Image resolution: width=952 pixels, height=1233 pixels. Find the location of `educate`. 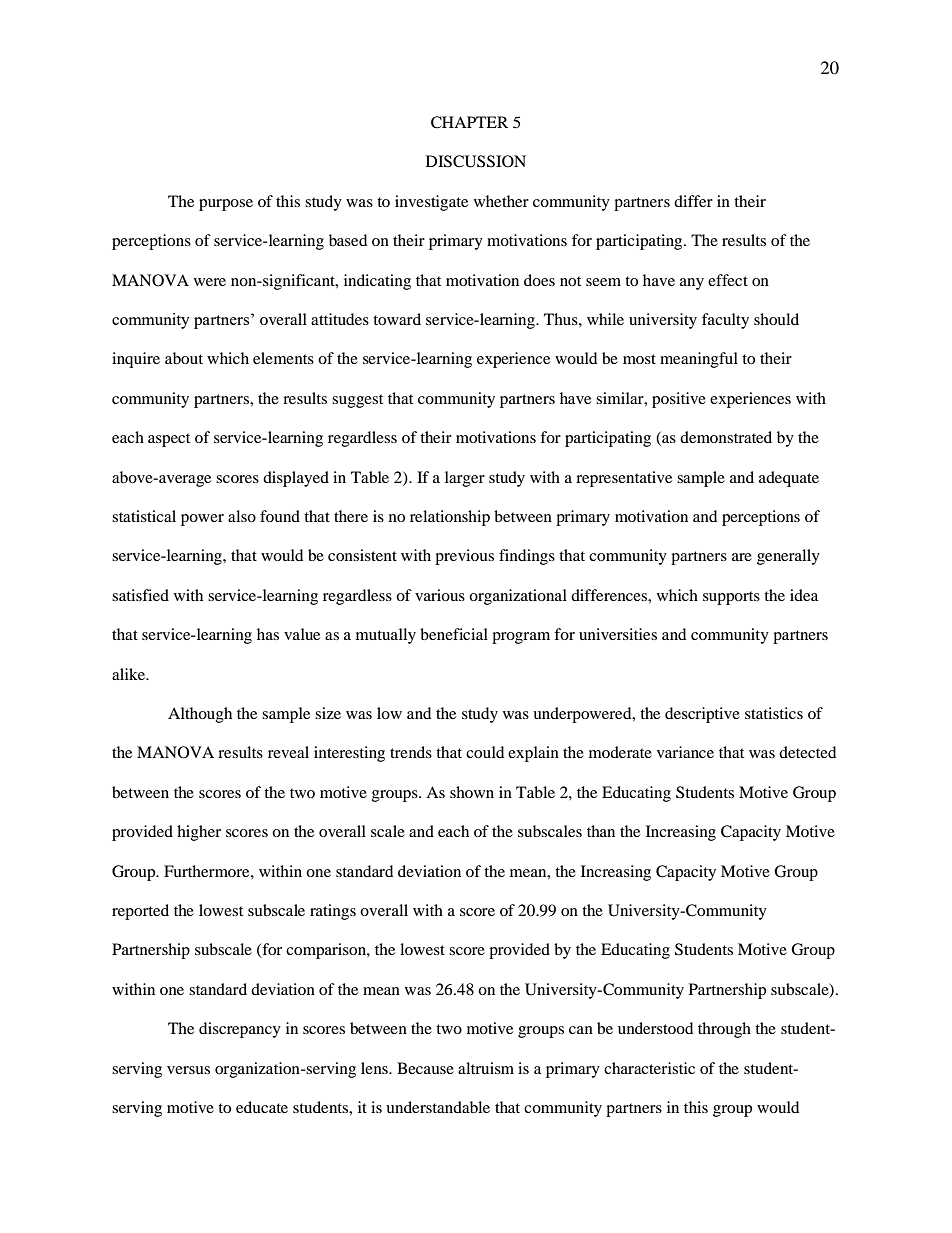

educate is located at coordinates (262, 1107).
